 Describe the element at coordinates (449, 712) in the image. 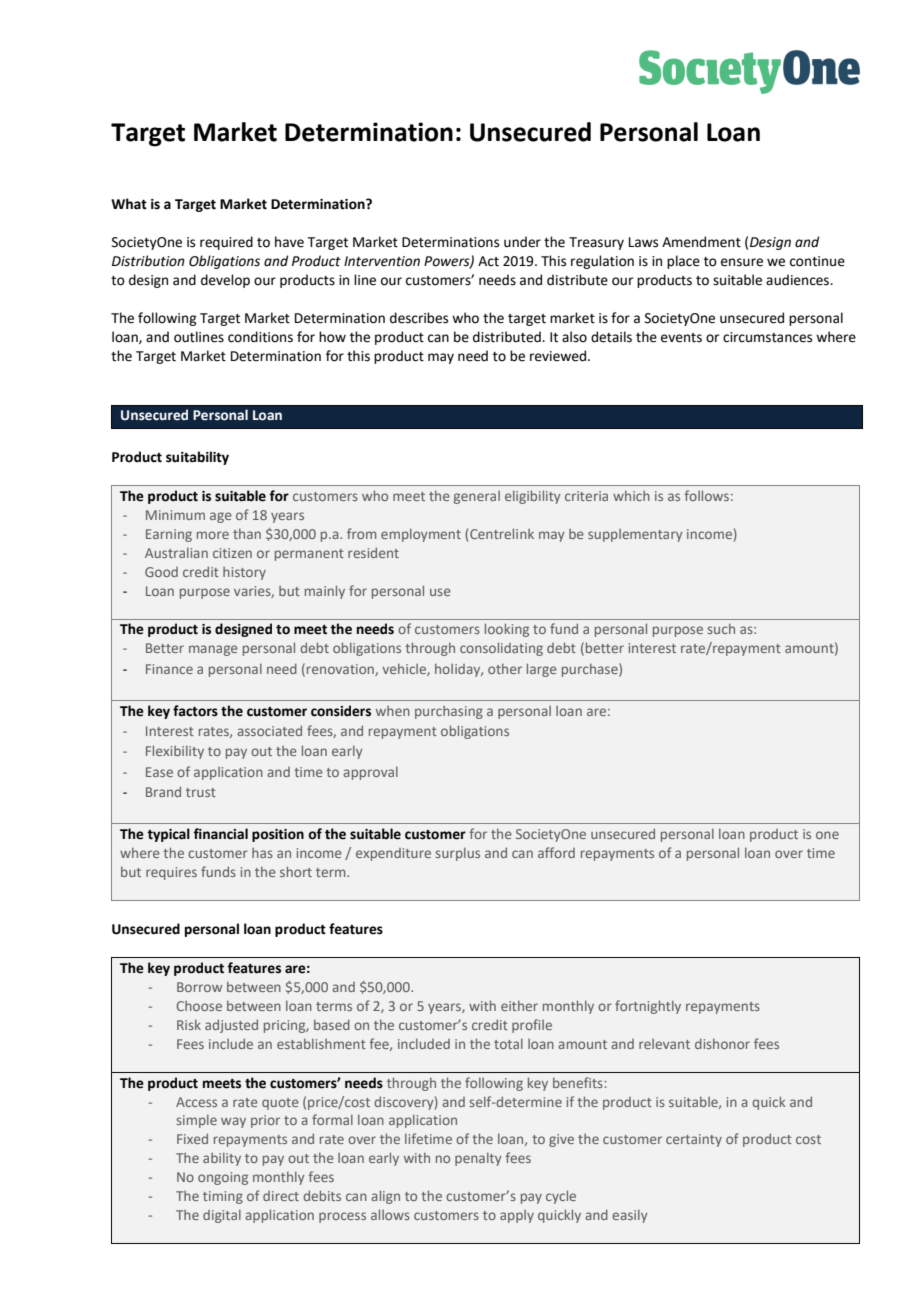

I see `purchasing` at that location.
